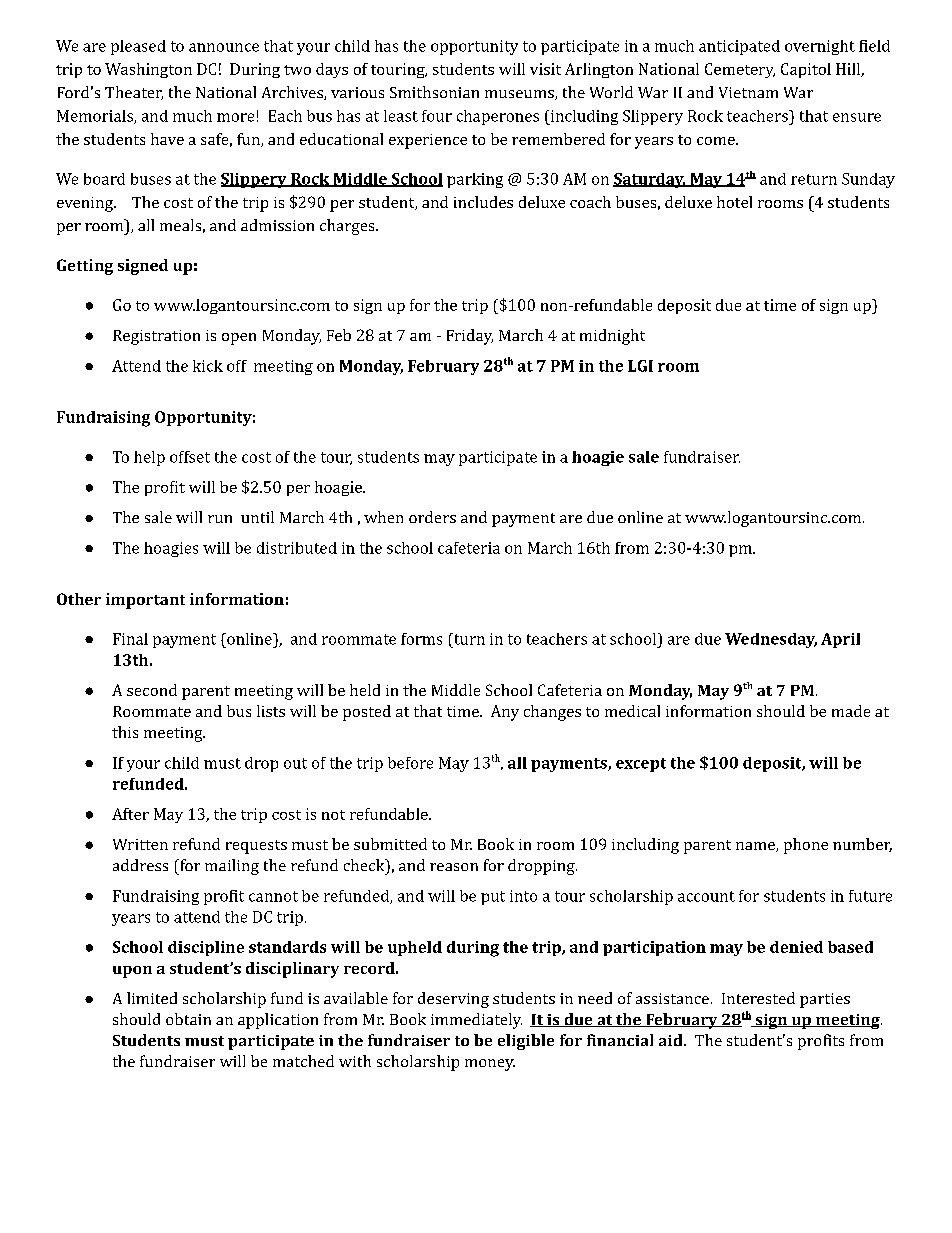  I want to click on Capitol, so click(806, 70).
